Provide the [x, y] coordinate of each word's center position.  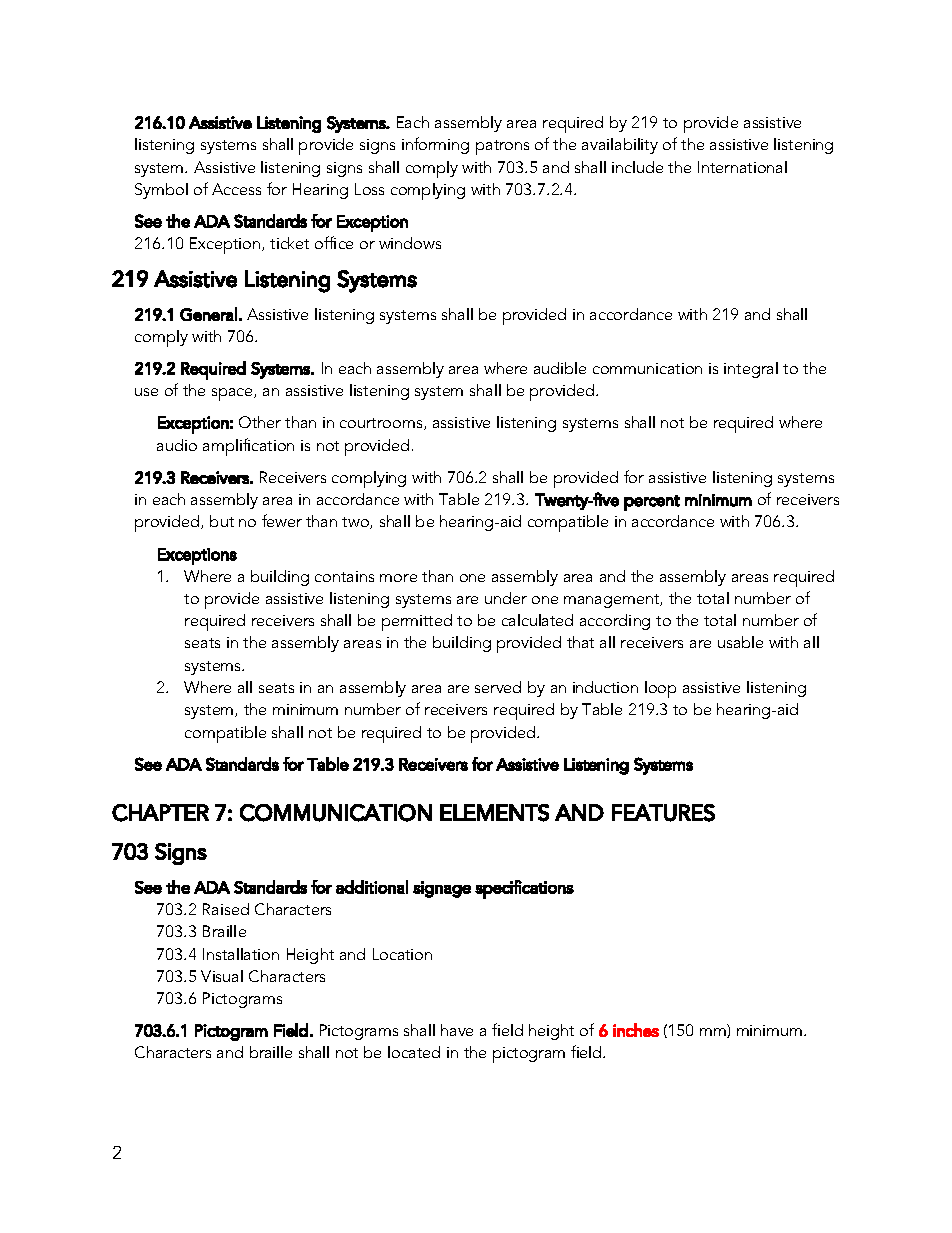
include [637, 167]
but [222, 521]
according [615, 622]
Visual [222, 976]
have [457, 1030]
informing [435, 145]
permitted [417, 622]
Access [236, 189]
